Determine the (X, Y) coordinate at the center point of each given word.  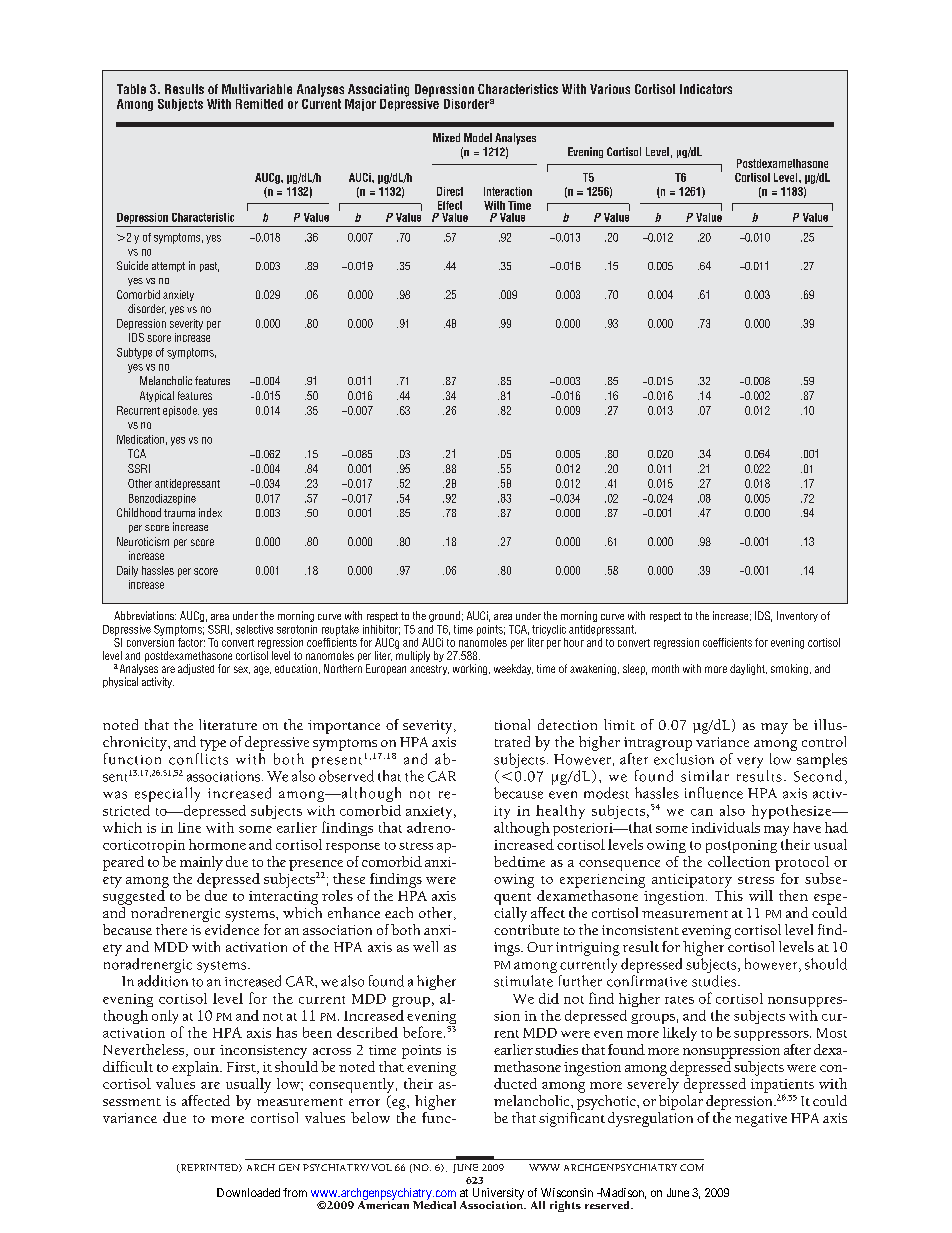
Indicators (706, 89)
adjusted (196, 669)
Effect (450, 205)
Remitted (259, 104)
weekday (513, 669)
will (761, 895)
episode (181, 411)
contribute (526, 929)
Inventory (797, 616)
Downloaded (248, 1192)
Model (478, 137)
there (171, 929)
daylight (748, 669)
